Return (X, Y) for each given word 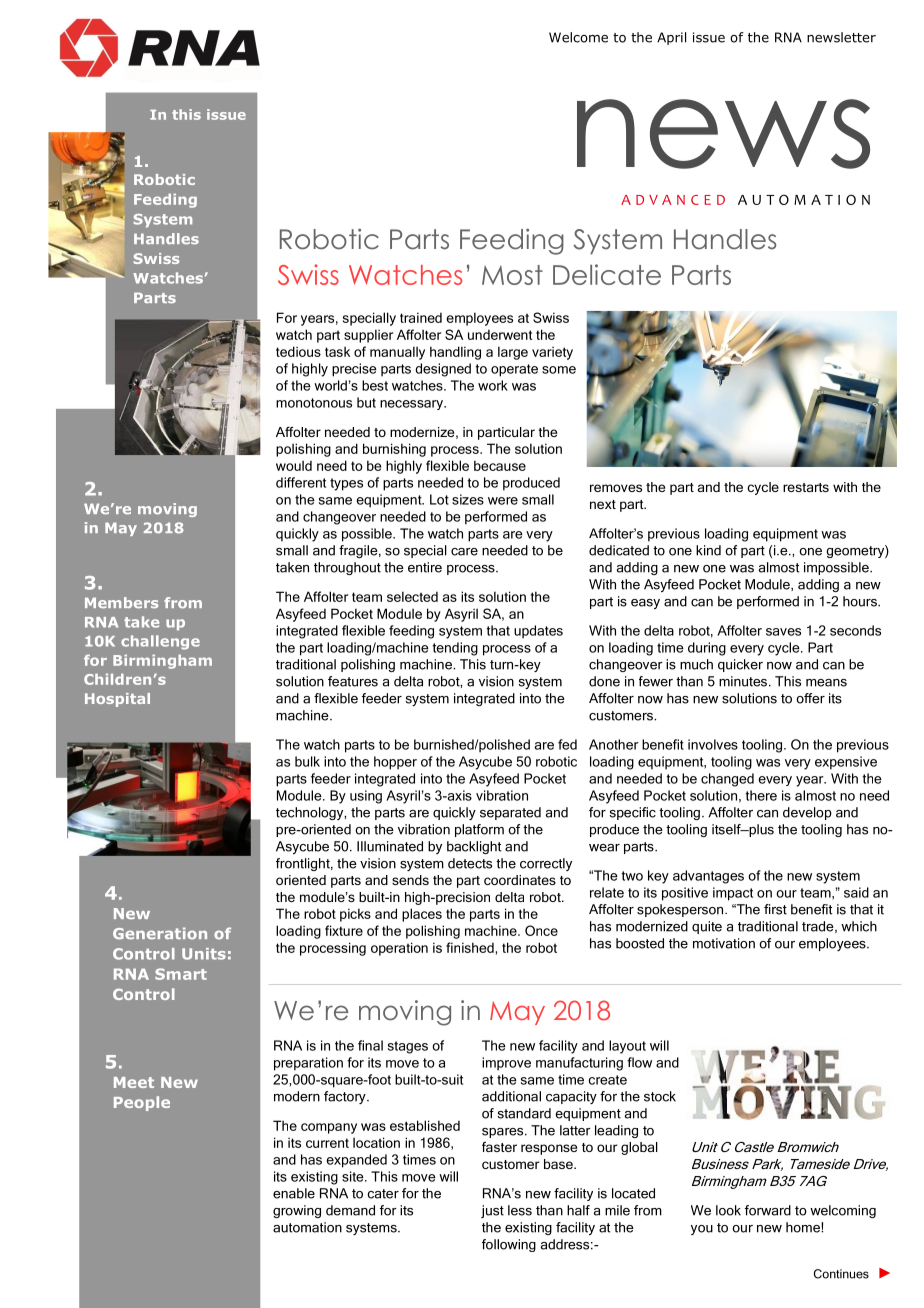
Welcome (578, 37)
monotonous (314, 403)
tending (455, 649)
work (493, 385)
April (671, 38)
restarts (806, 487)
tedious (298, 351)
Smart (181, 974)
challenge (160, 642)
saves (783, 632)
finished (471, 947)
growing (297, 1211)
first (775, 909)
